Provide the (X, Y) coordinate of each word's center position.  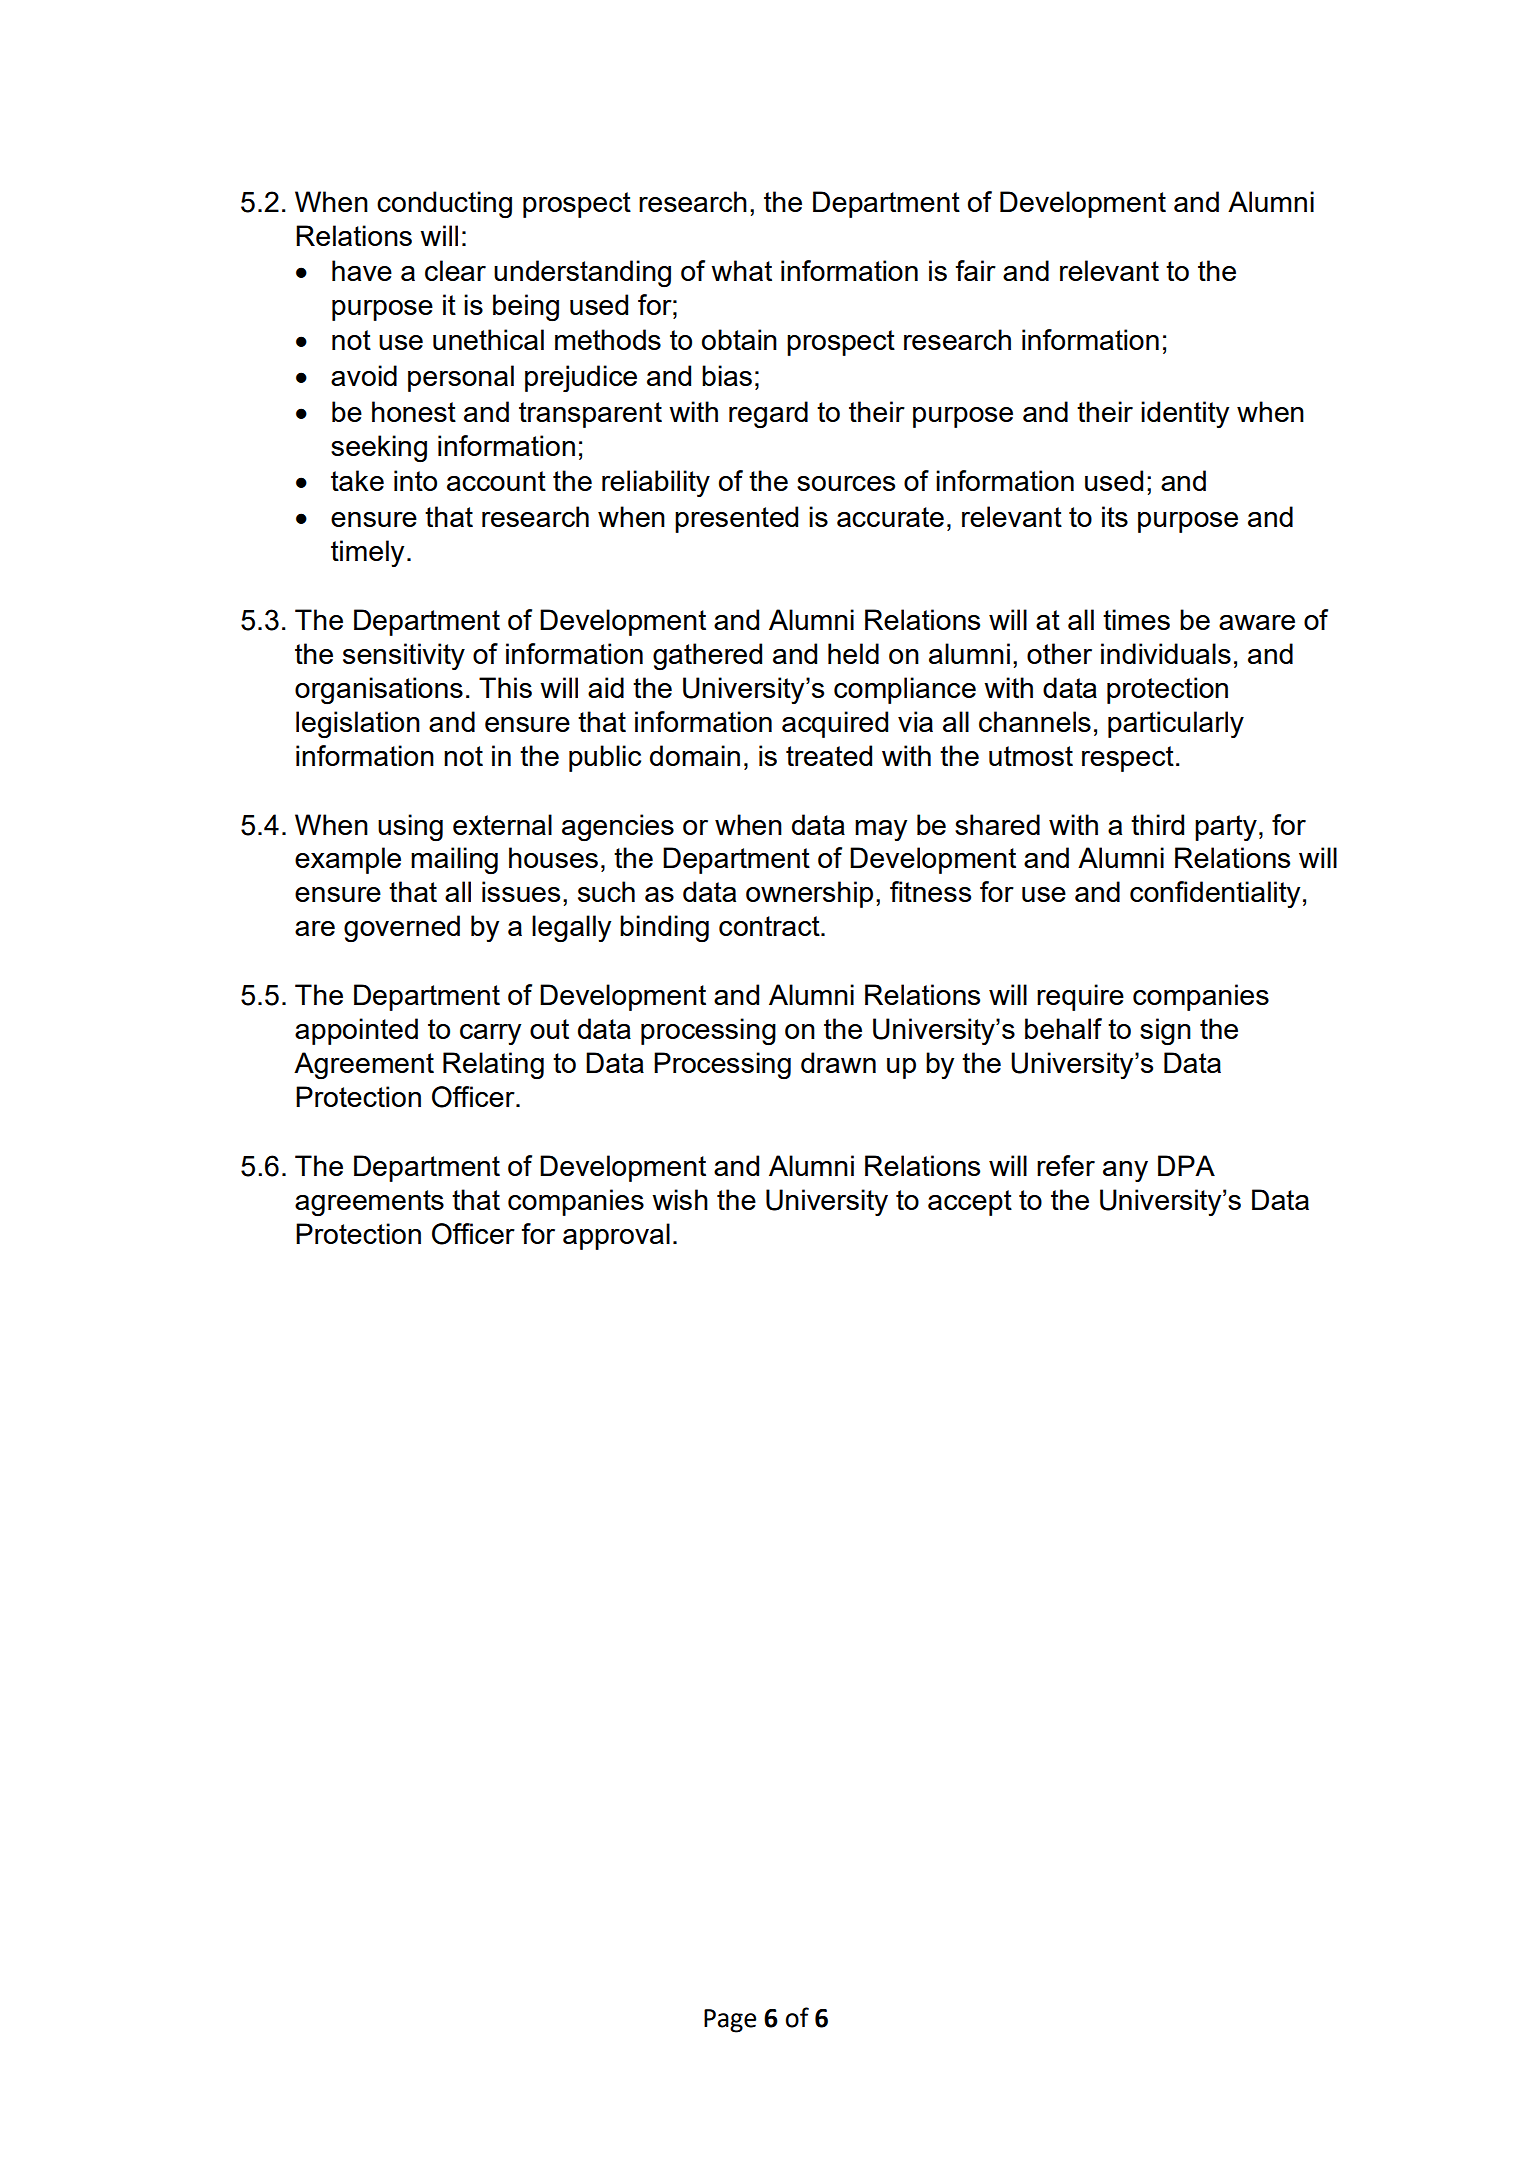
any (1125, 1171)
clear (455, 270)
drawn (838, 1062)
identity (1185, 414)
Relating (493, 1065)
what (741, 270)
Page (730, 2021)
